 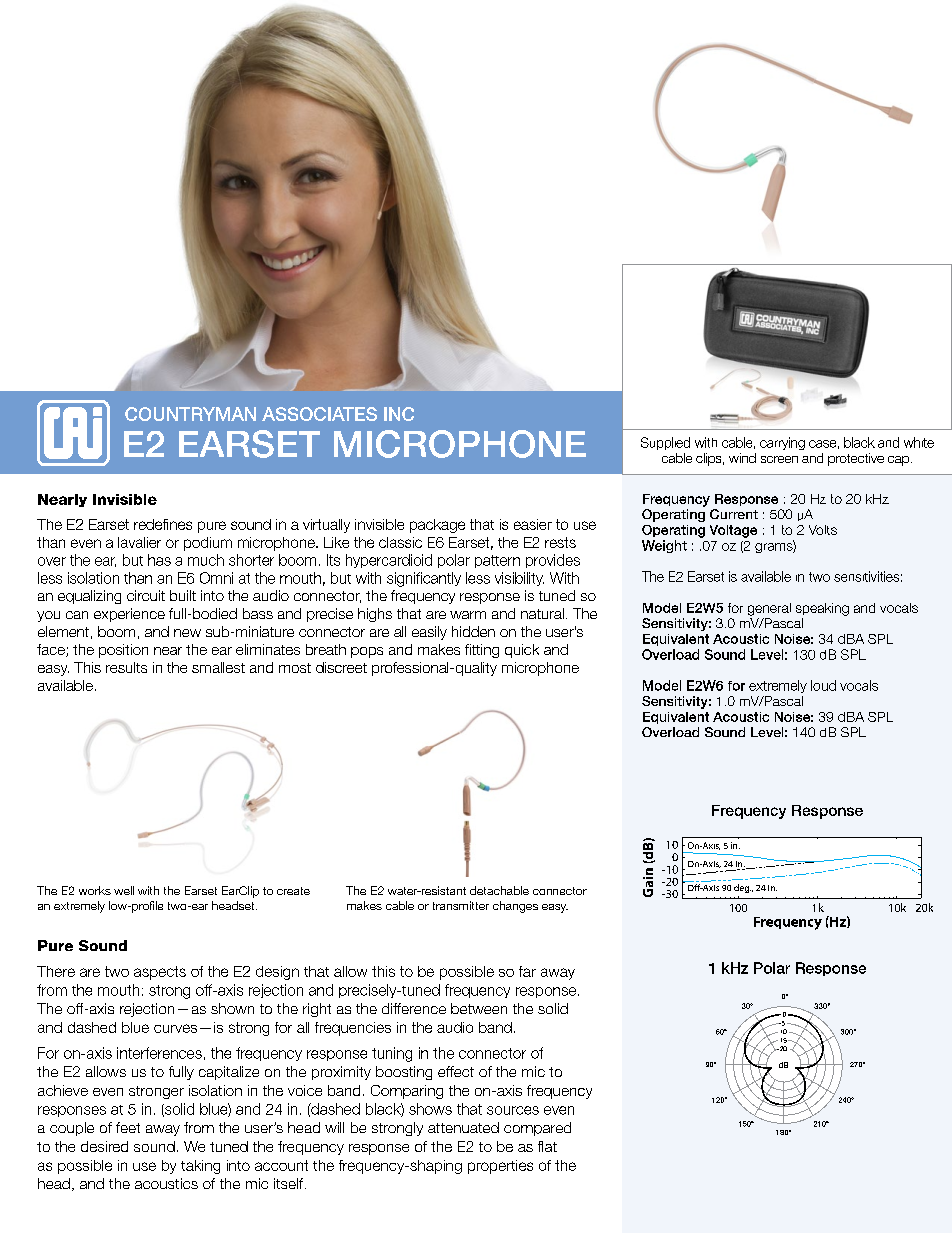 I want to click on taking, so click(x=200, y=1167).
